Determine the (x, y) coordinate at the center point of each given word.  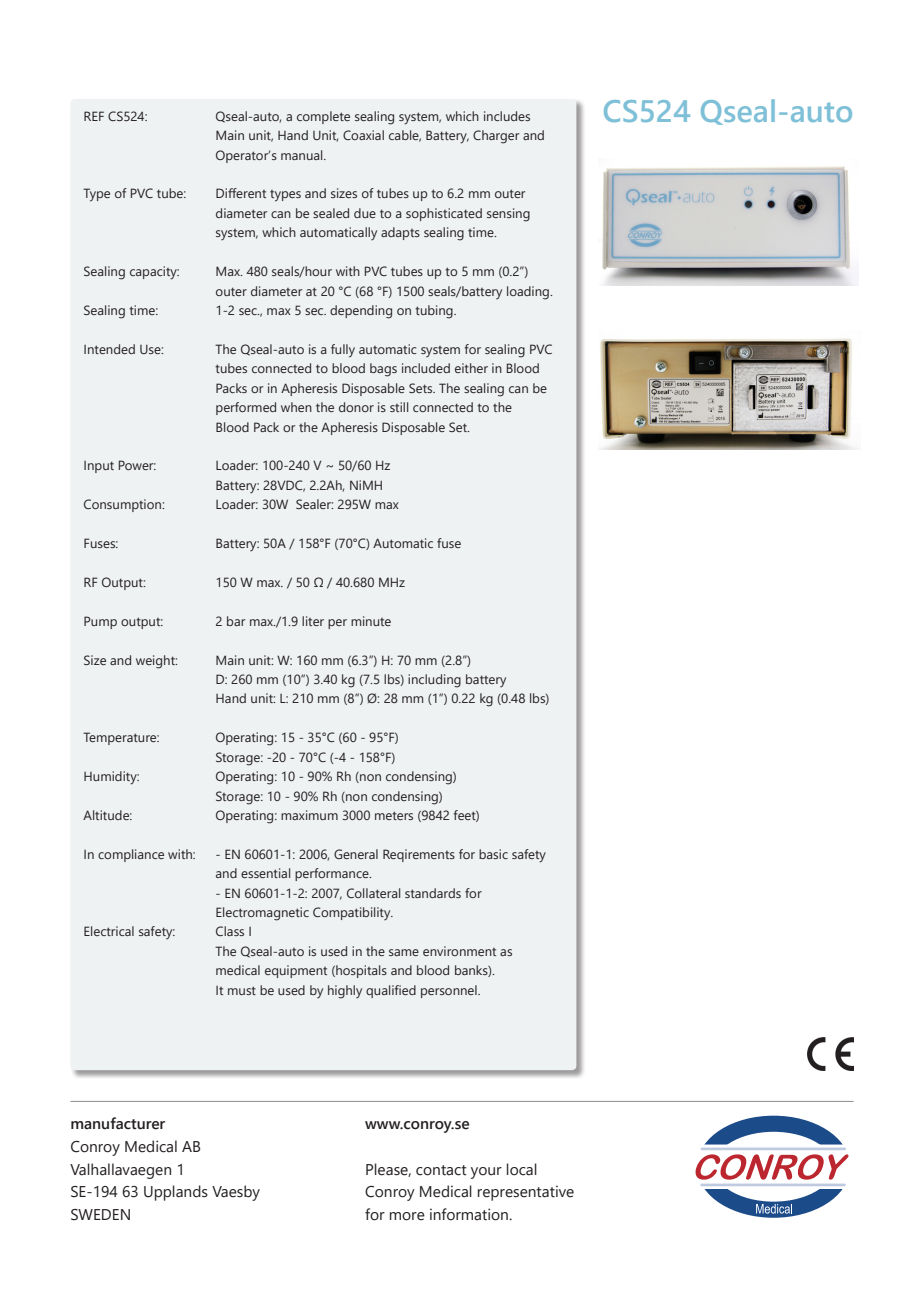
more (407, 1216)
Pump (100, 622)
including (434, 681)
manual (303, 155)
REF (94, 116)
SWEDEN (100, 1215)
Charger (496, 137)
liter (313, 621)
